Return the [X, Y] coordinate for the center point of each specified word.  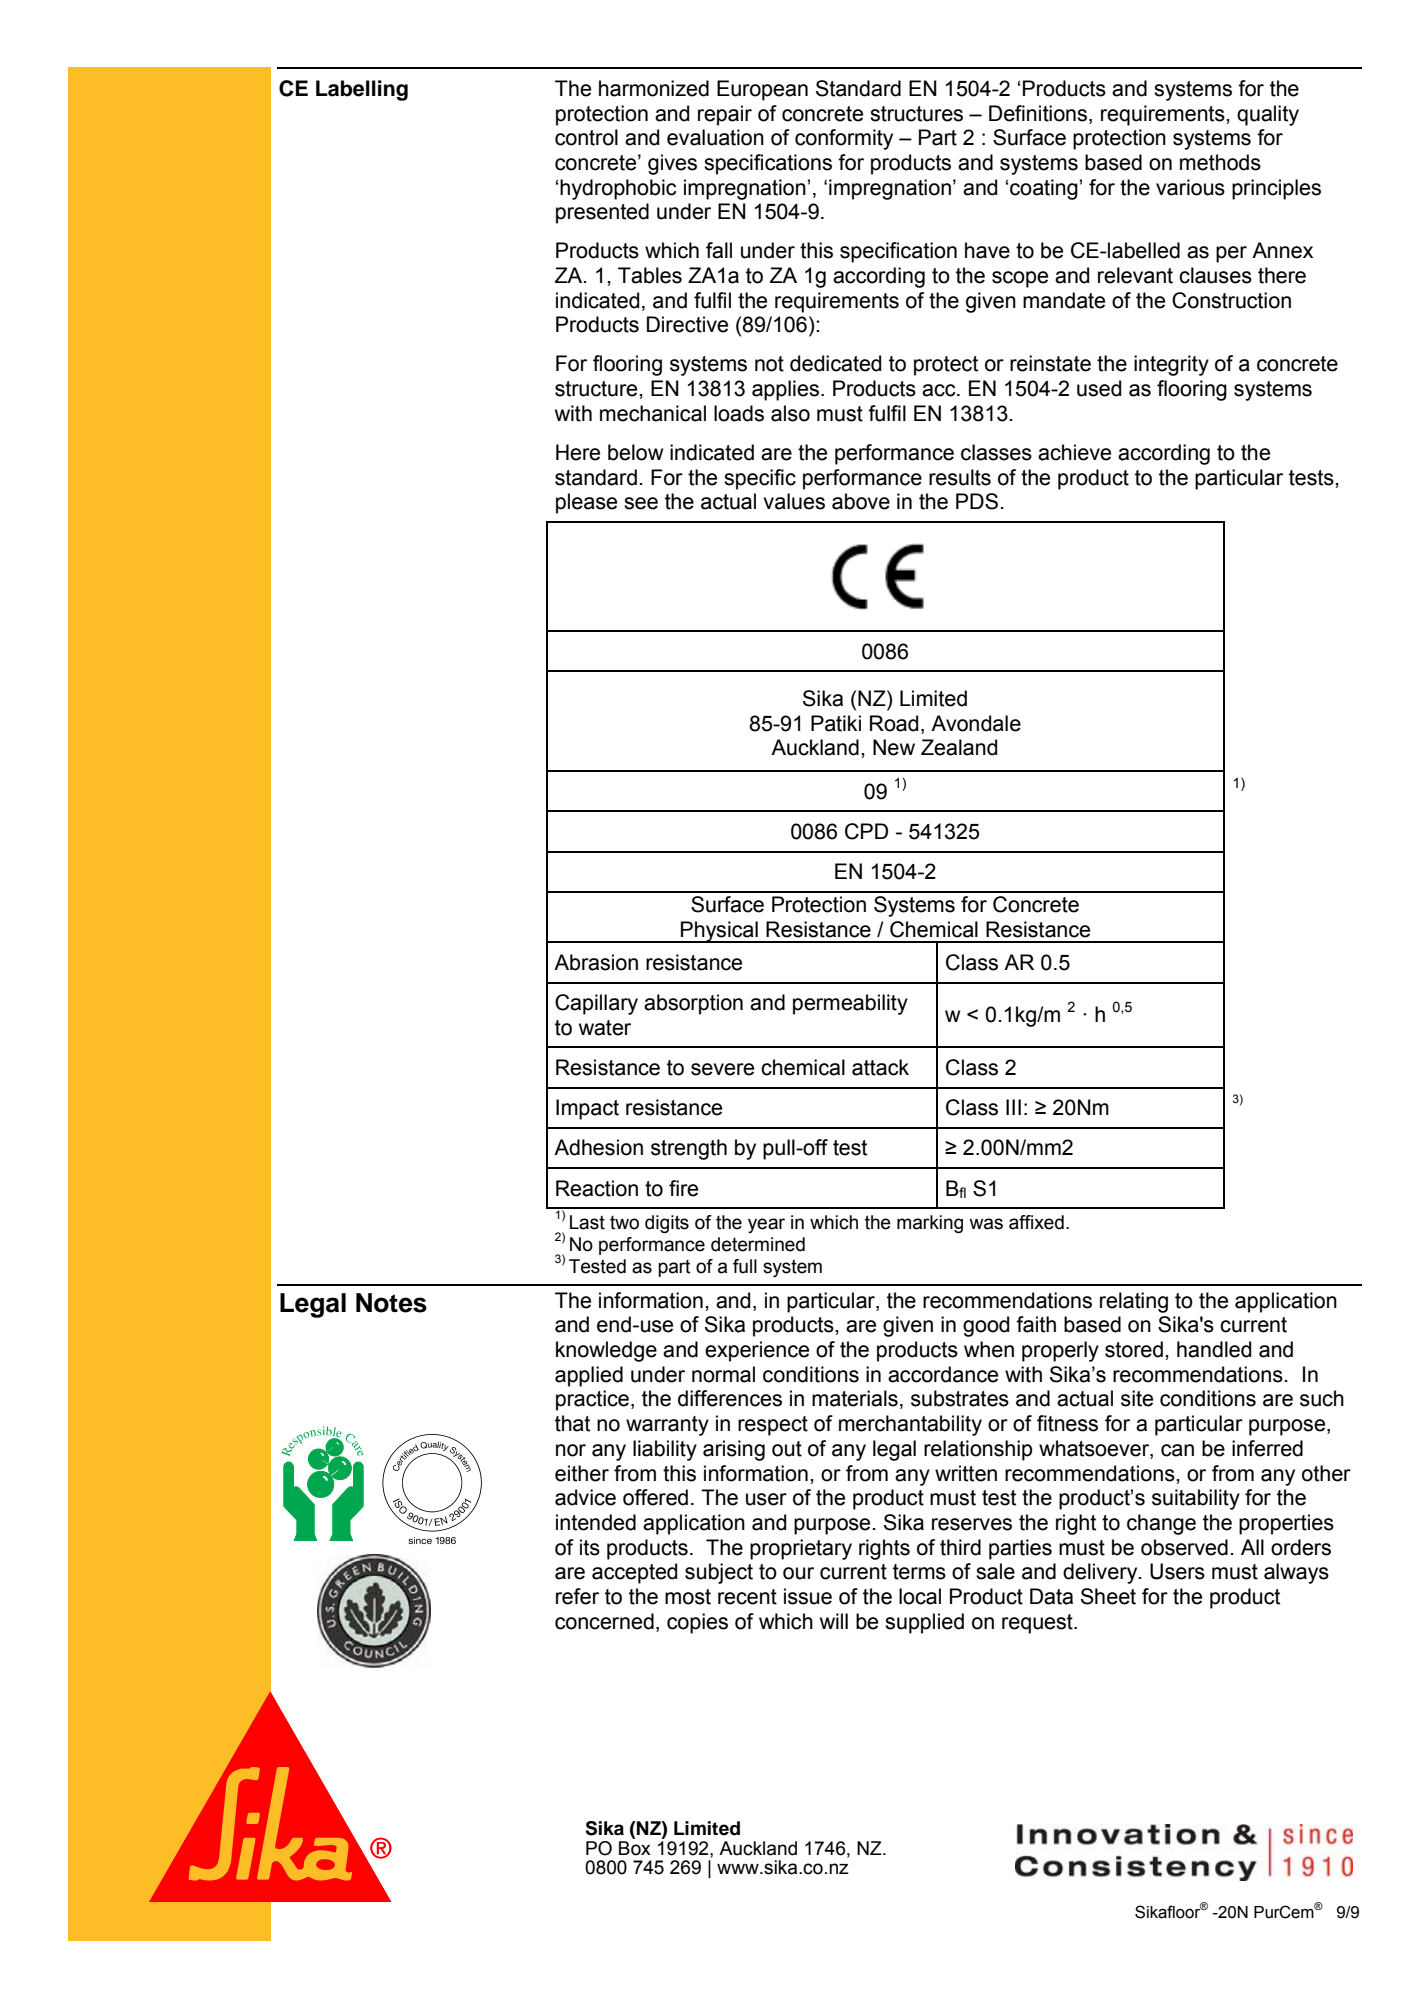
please [586, 503]
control [586, 137]
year [766, 1225]
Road [894, 723]
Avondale [976, 723]
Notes [391, 1303]
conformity [844, 139]
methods [1220, 162]
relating [1134, 1302]
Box [635, 1848]
